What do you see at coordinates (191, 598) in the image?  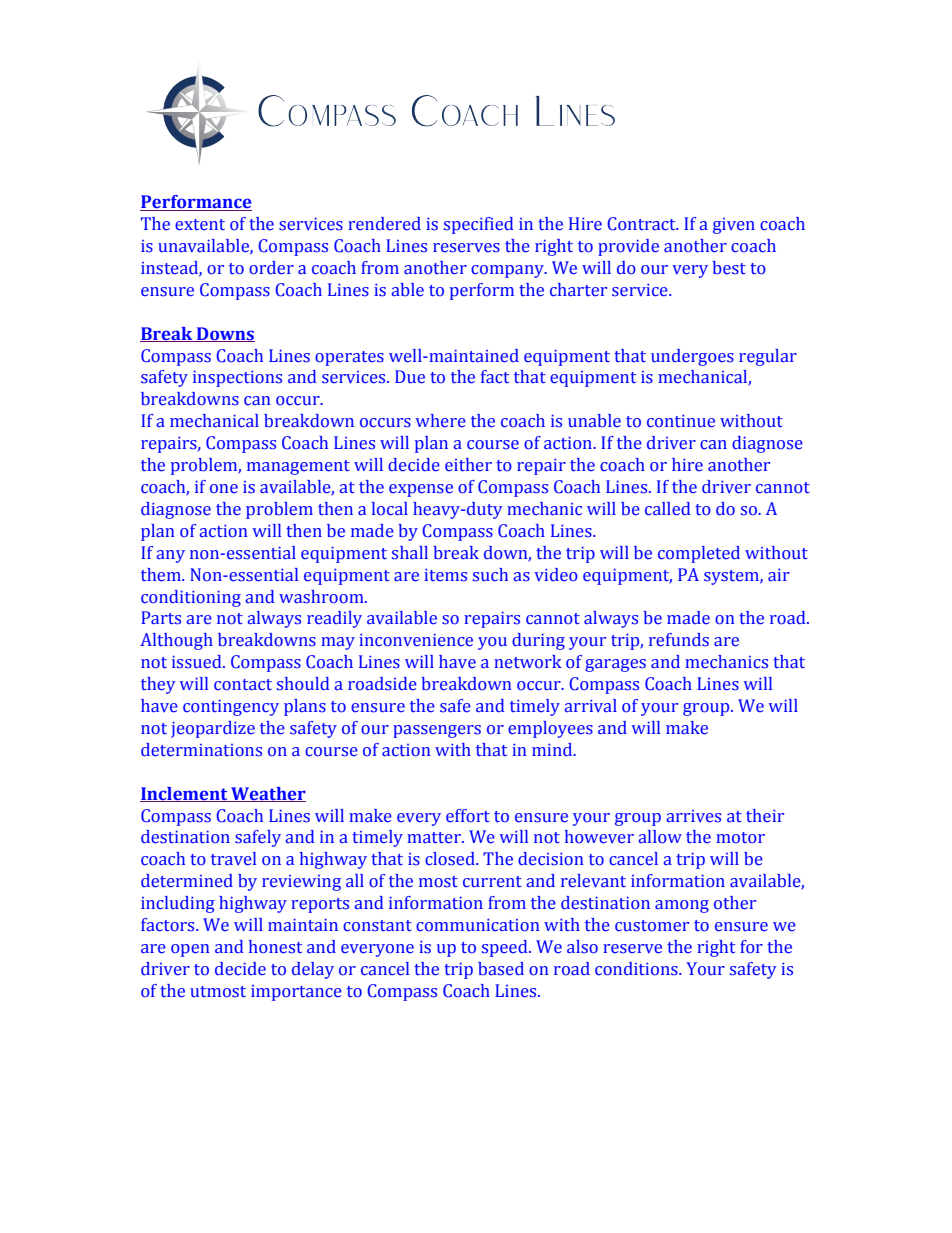 I see `conditioning` at bounding box center [191, 598].
